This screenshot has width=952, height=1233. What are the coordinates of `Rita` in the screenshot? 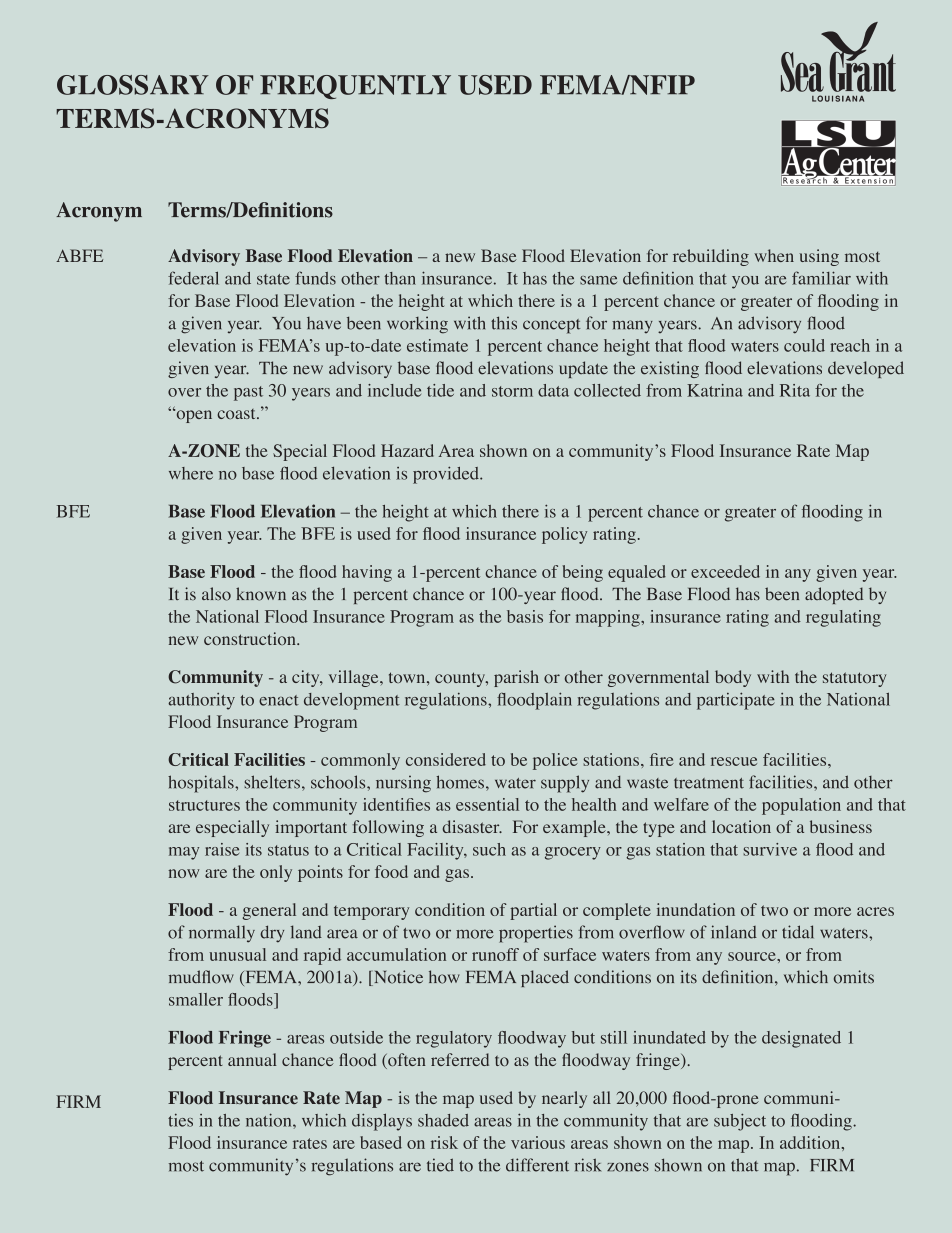 It's located at (795, 390).
